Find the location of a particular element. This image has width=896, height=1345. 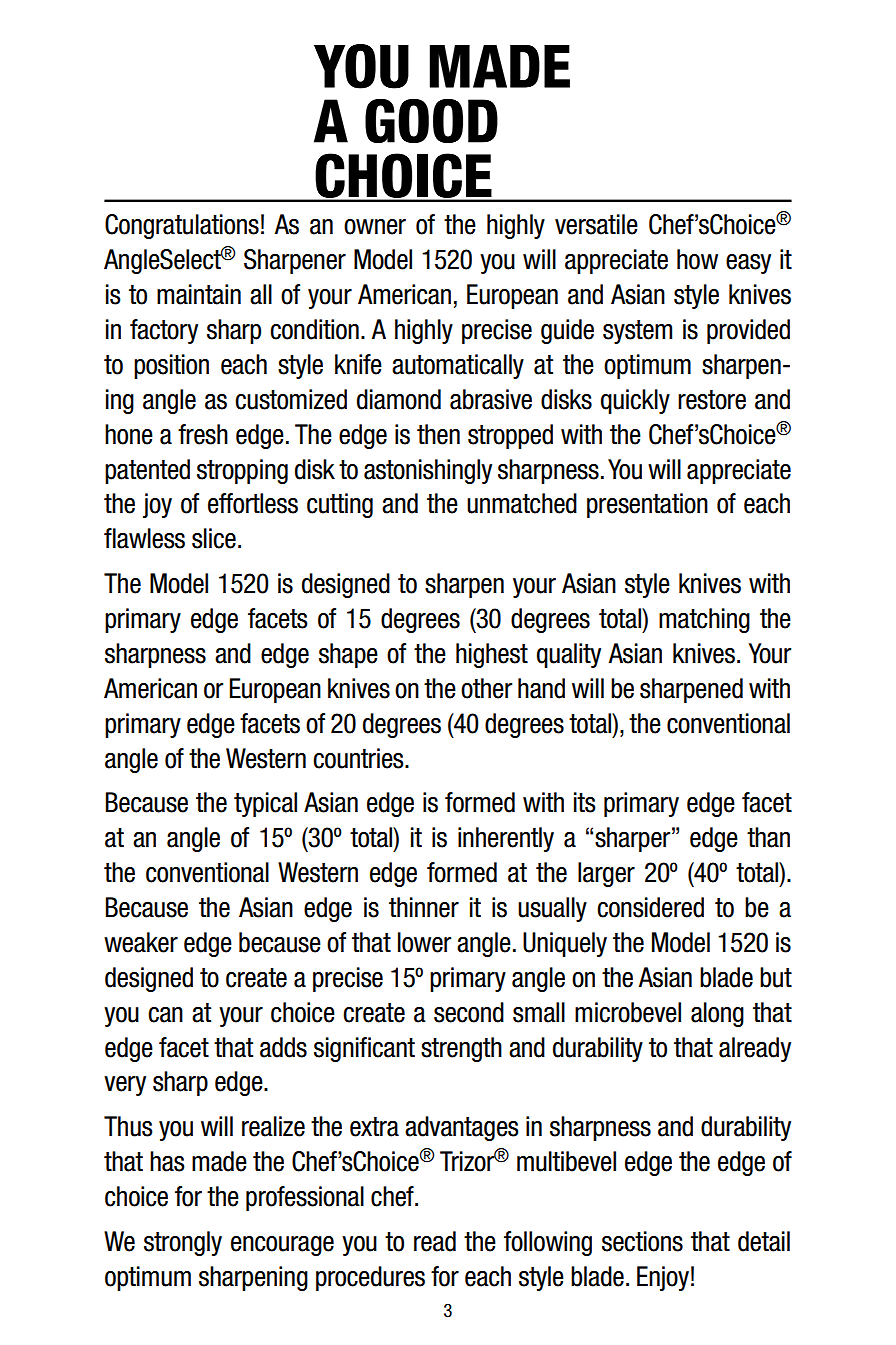

sections is located at coordinates (642, 1241).
